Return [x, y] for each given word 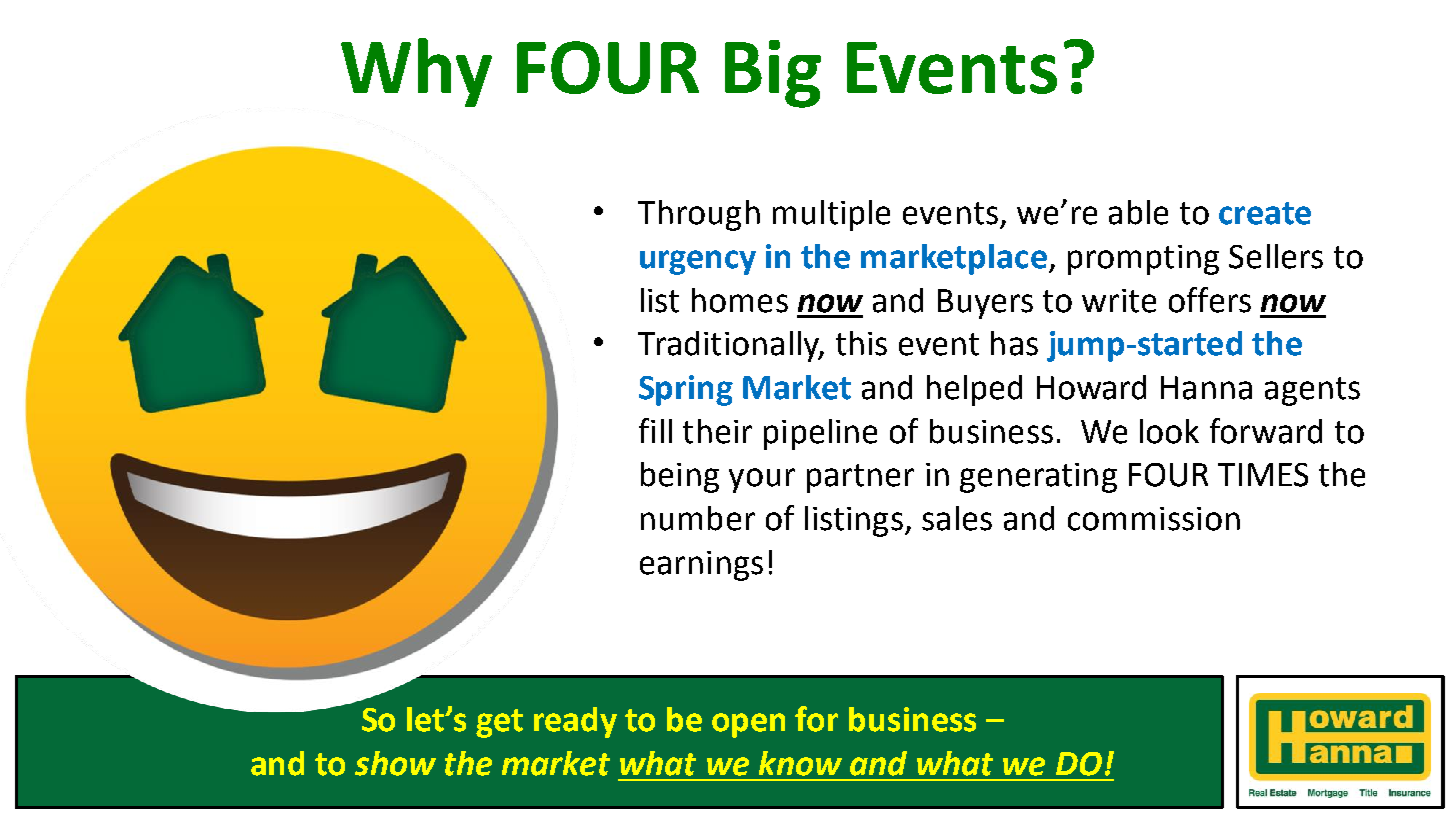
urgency [698, 262]
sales [957, 518]
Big [773, 74]
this [861, 343]
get [499, 723]
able [1138, 212]
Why [416, 72]
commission [1154, 519]
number [698, 518]
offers [1210, 300]
